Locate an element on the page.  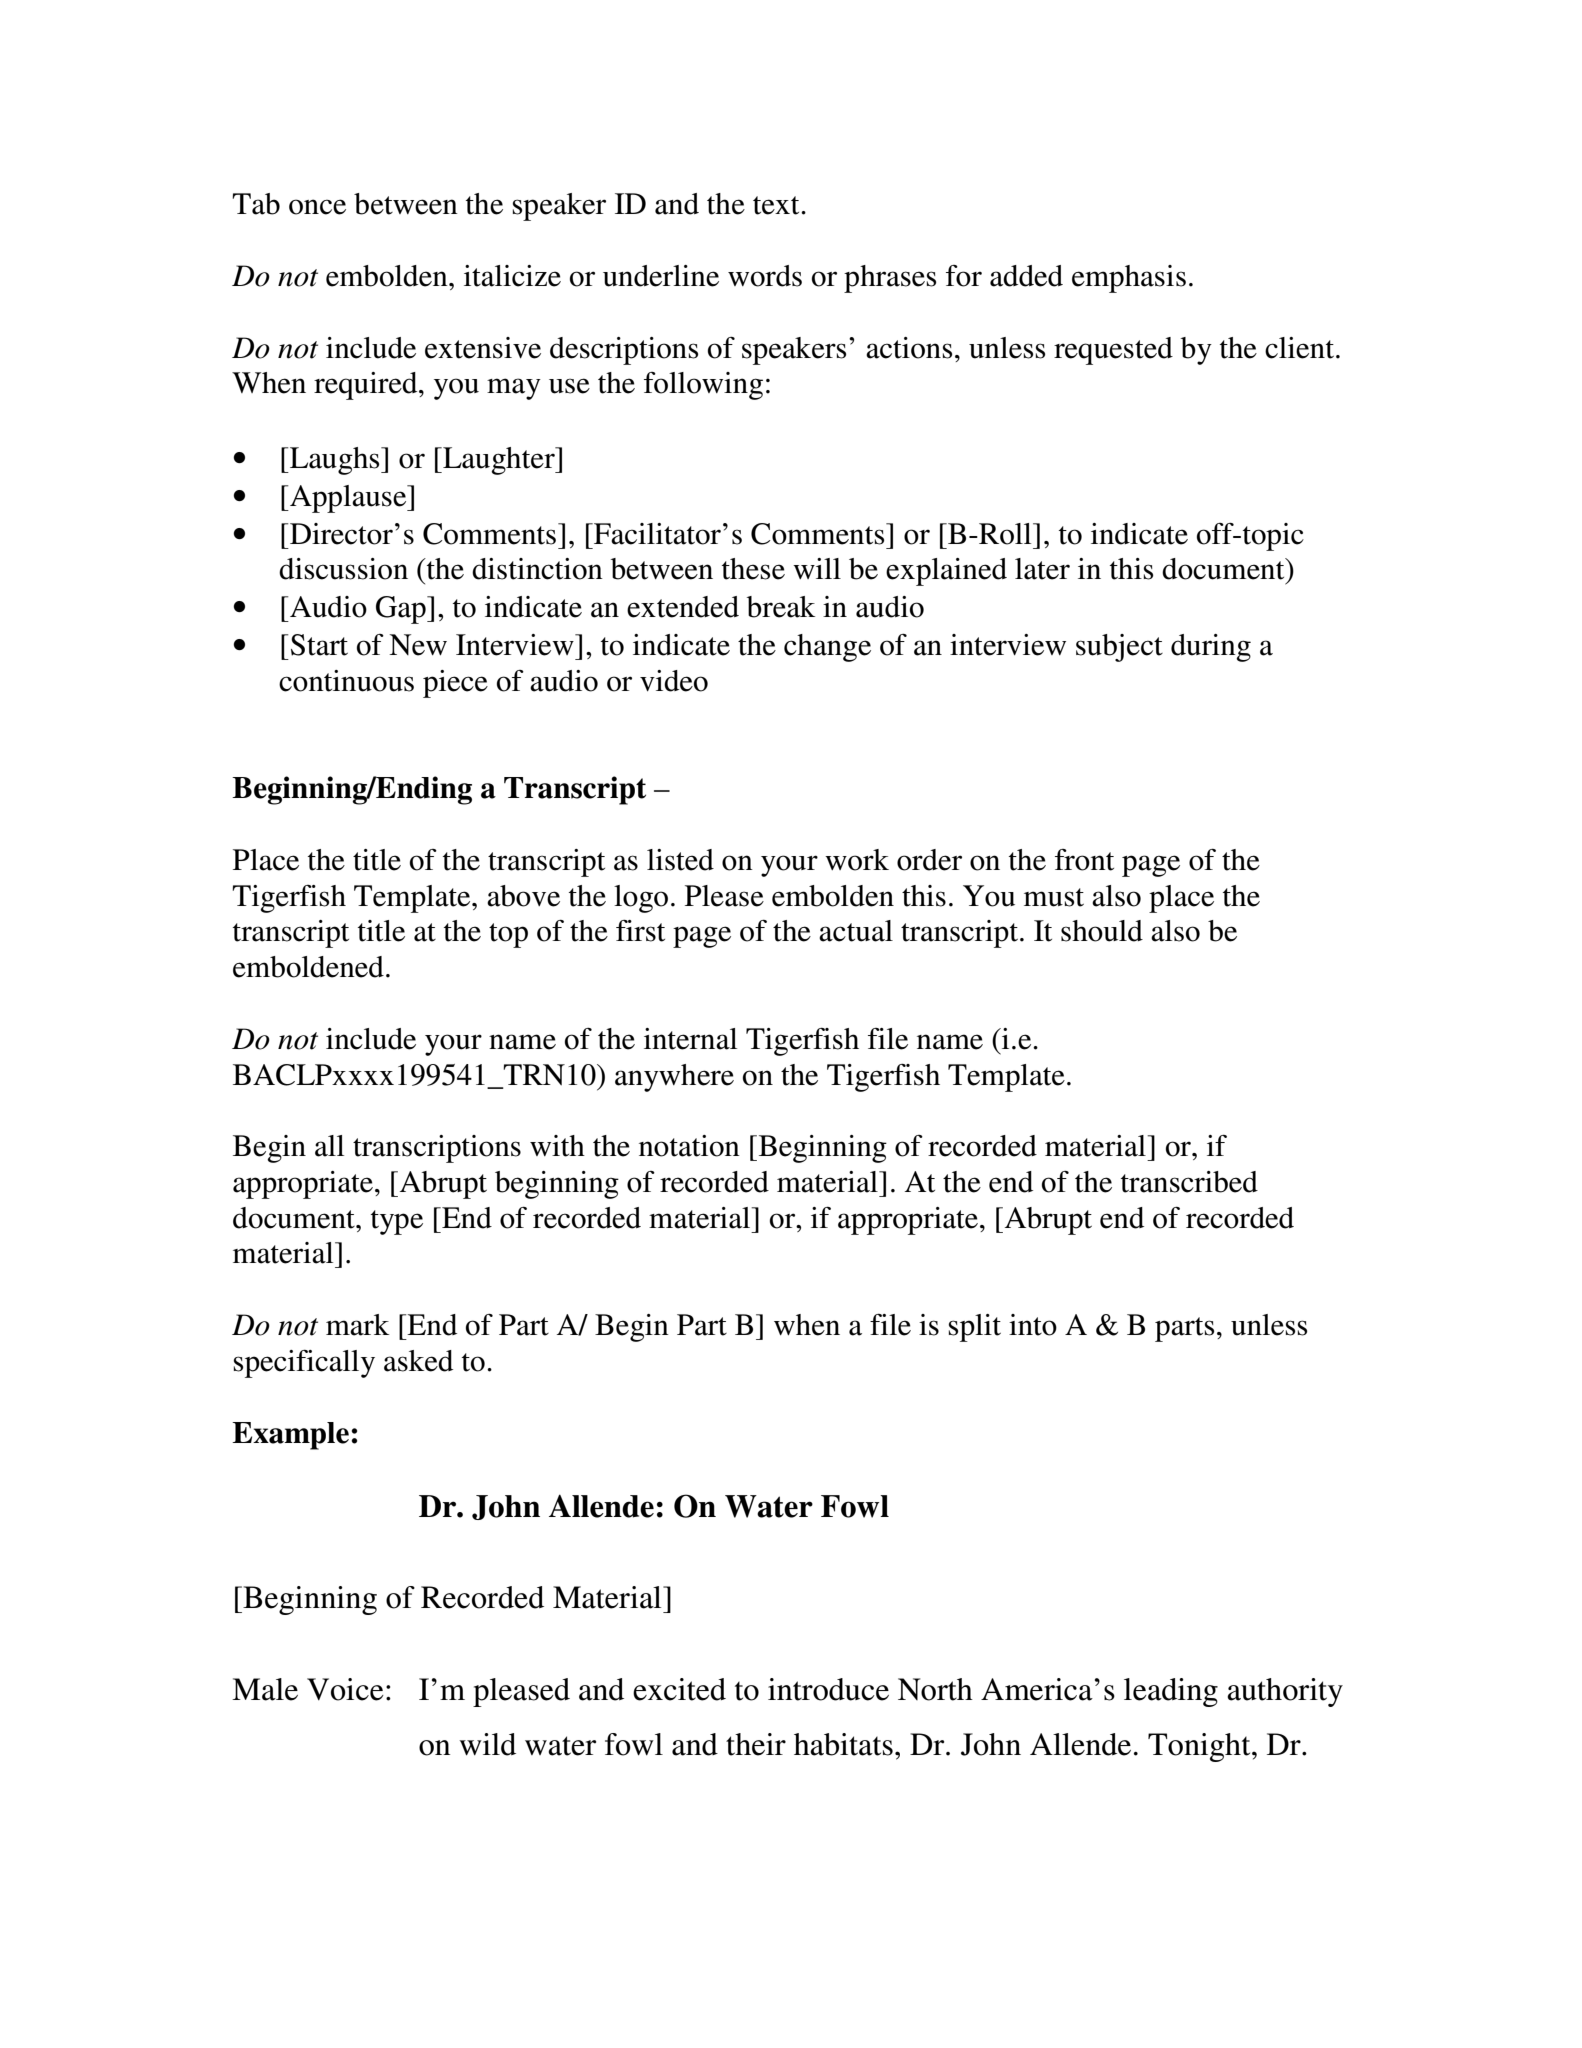
introduce is located at coordinates (828, 1689).
